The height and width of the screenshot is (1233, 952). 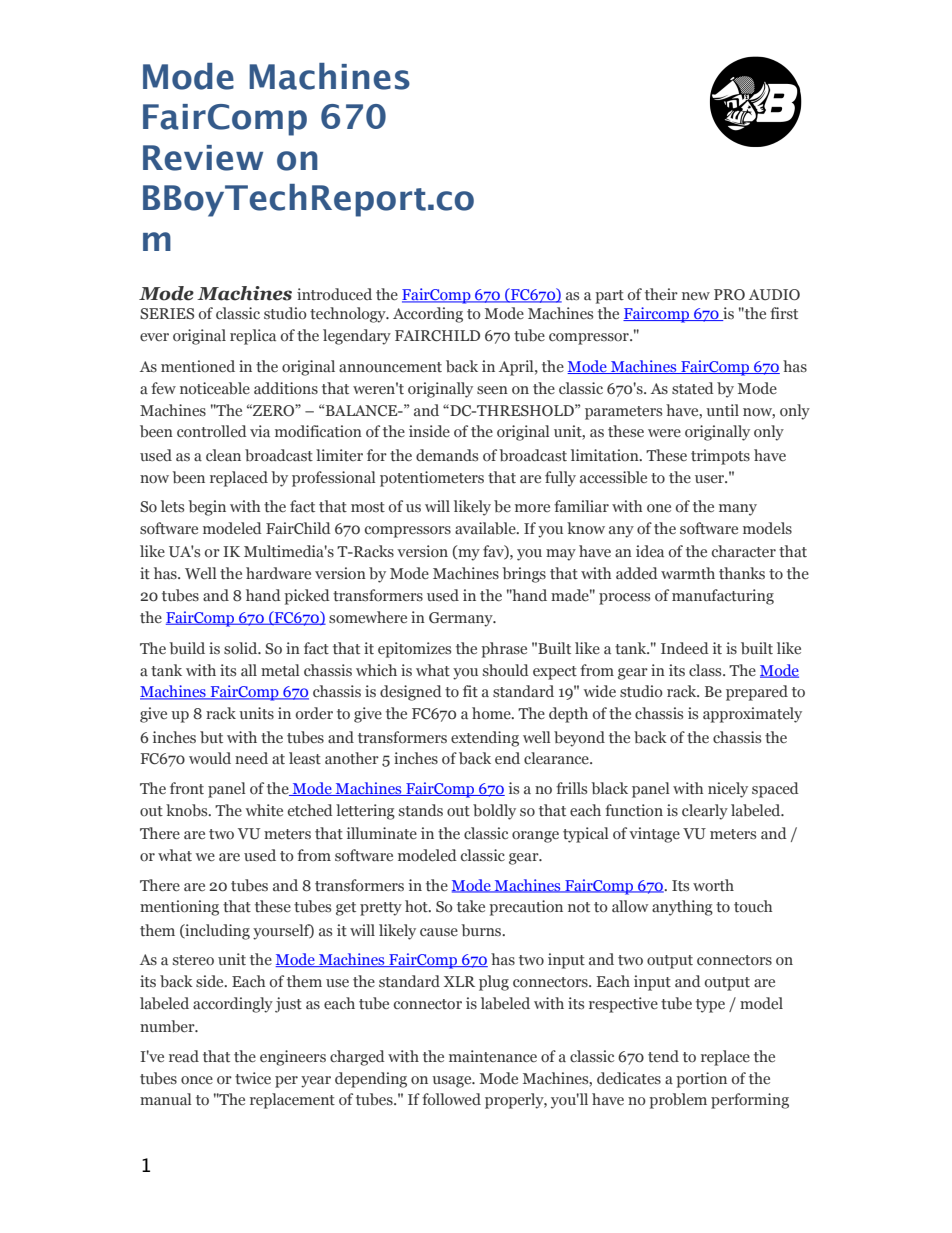 I want to click on new, so click(x=696, y=296).
